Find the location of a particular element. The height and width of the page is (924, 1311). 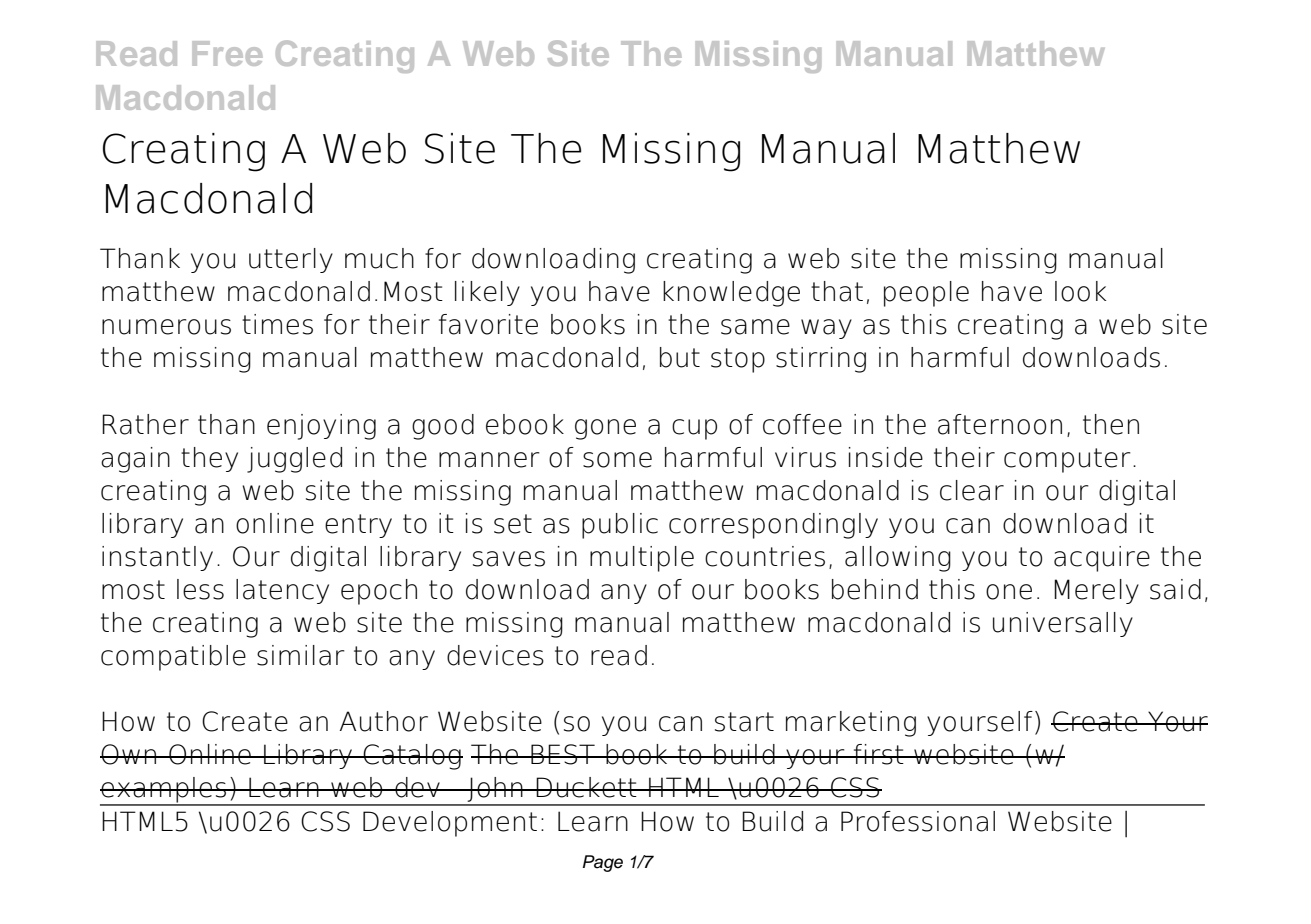

much is located at coordinates (379, 258).
